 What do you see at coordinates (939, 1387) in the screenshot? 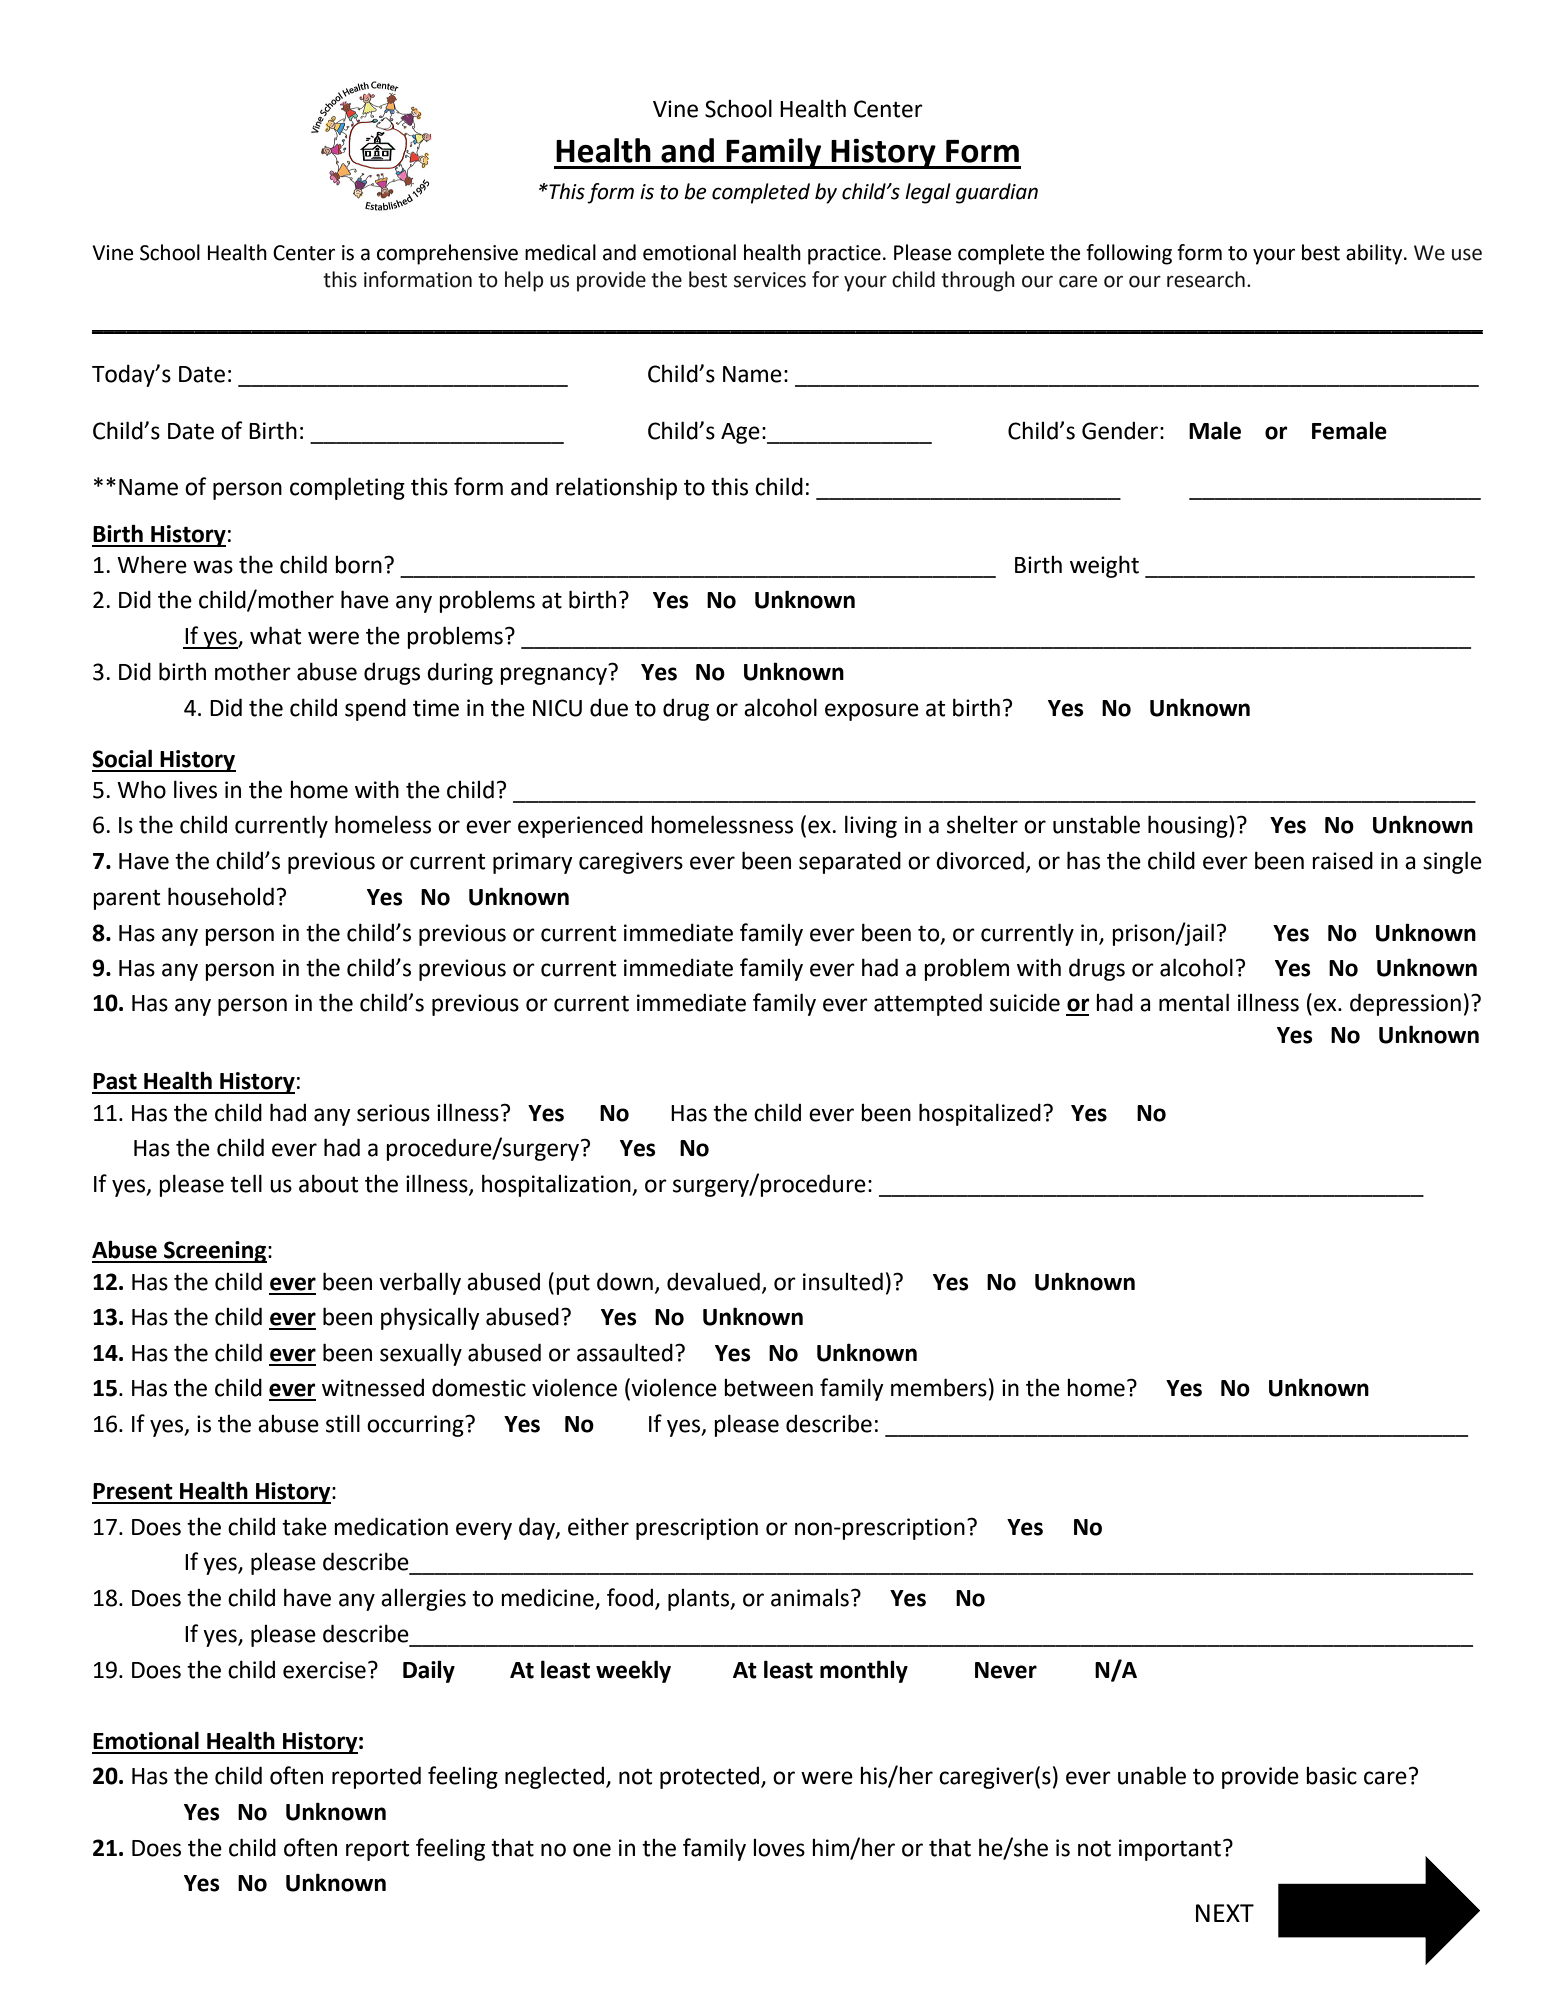
I see `members` at bounding box center [939, 1387].
